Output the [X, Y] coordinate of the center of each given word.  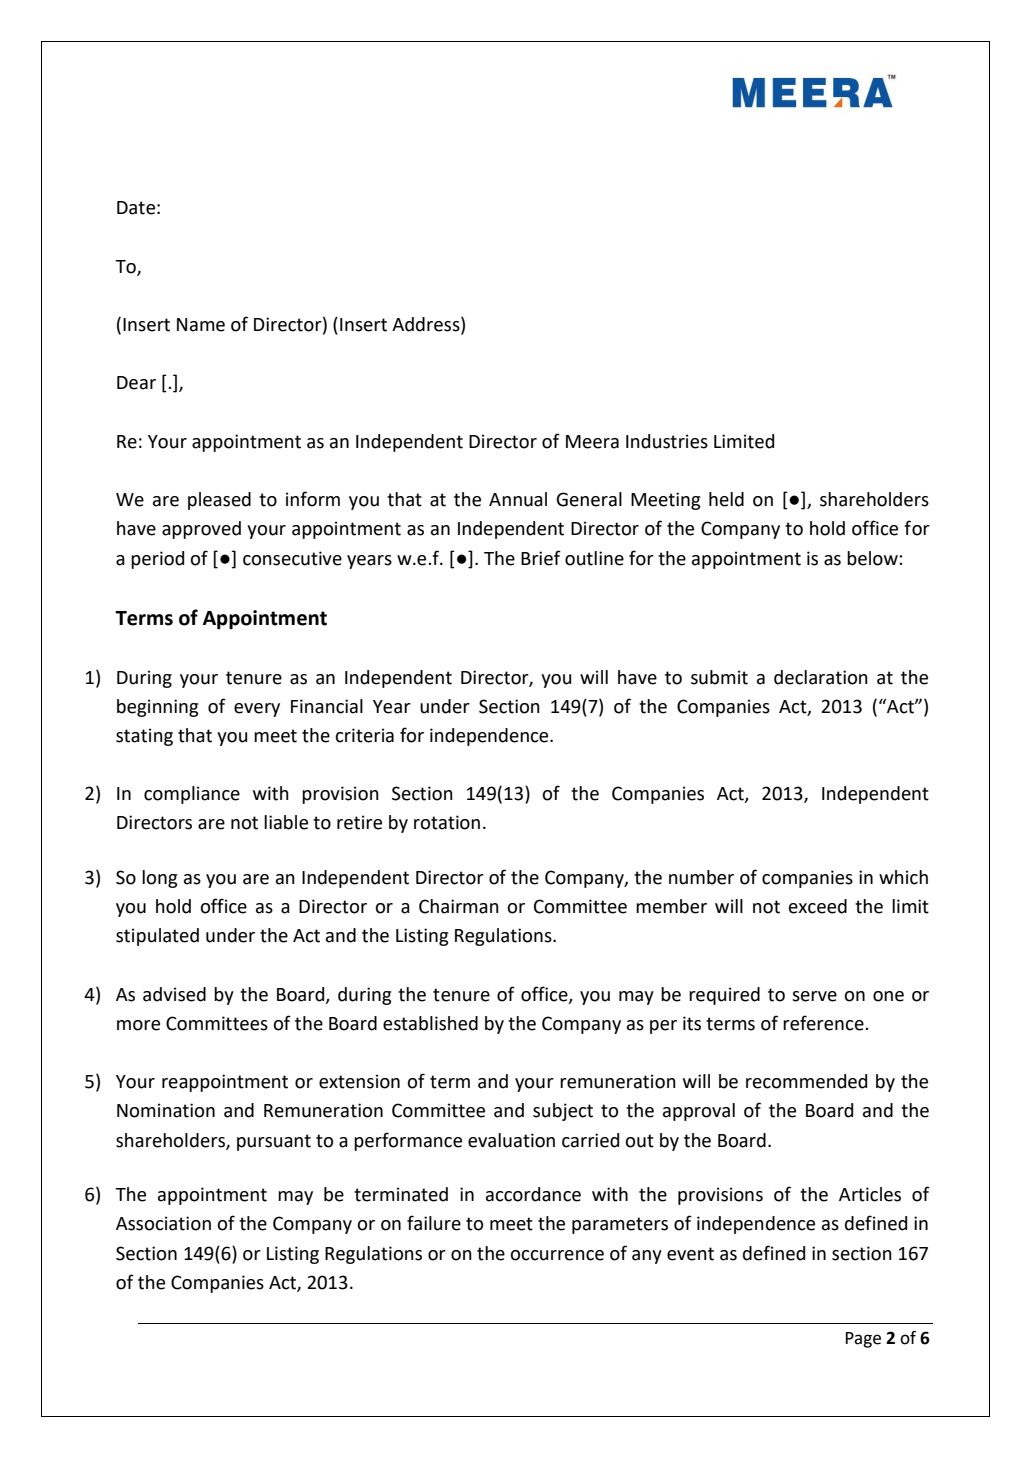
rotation [447, 822]
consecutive [292, 558]
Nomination [166, 1110]
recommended [806, 1081]
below [873, 558]
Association [163, 1223]
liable [286, 822]
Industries [667, 441]
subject [563, 1112]
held [726, 499]
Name [201, 325]
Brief [541, 558]
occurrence [557, 1255]
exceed [818, 906]
